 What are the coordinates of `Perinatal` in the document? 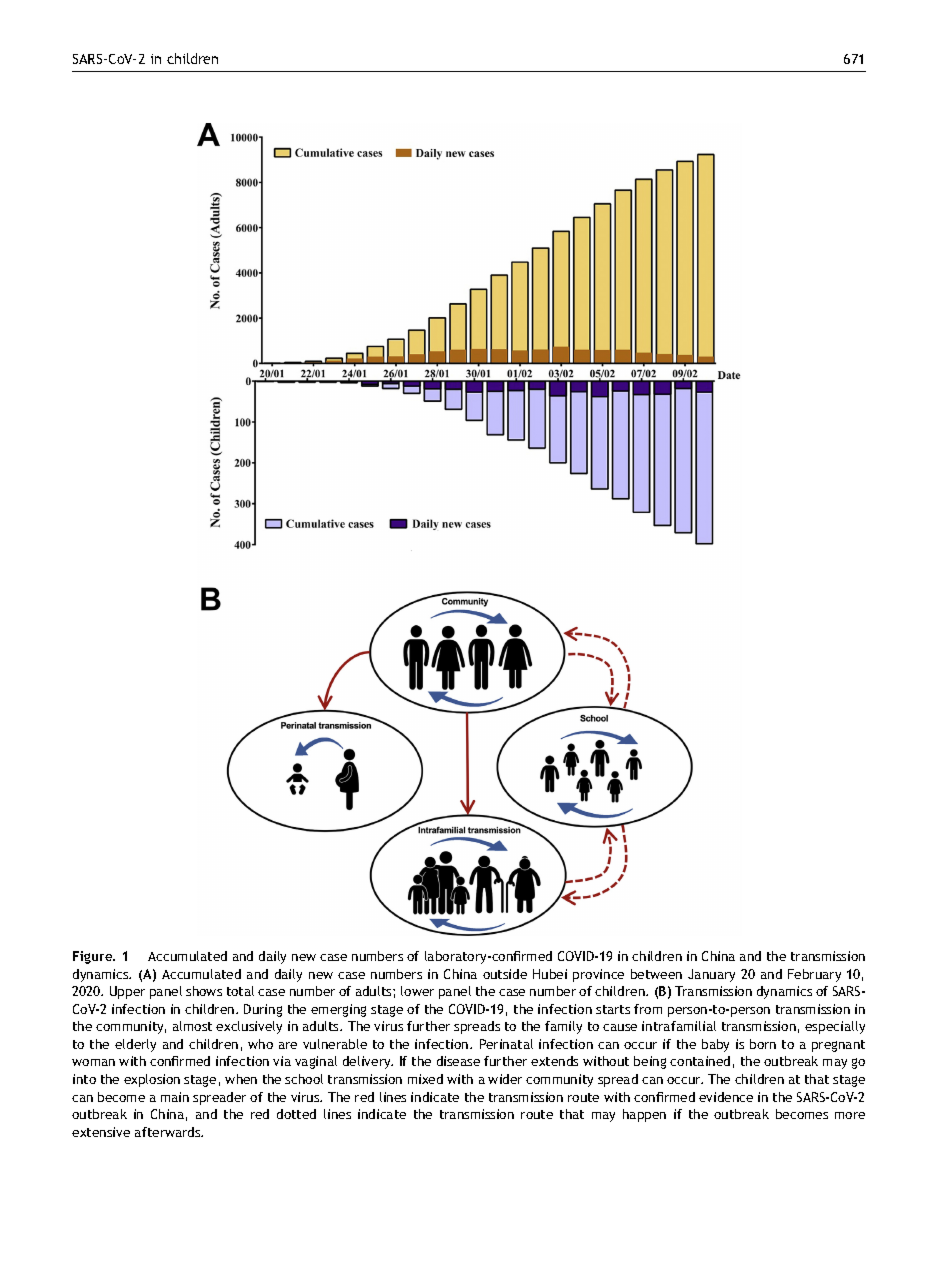 It's located at (506, 1044).
